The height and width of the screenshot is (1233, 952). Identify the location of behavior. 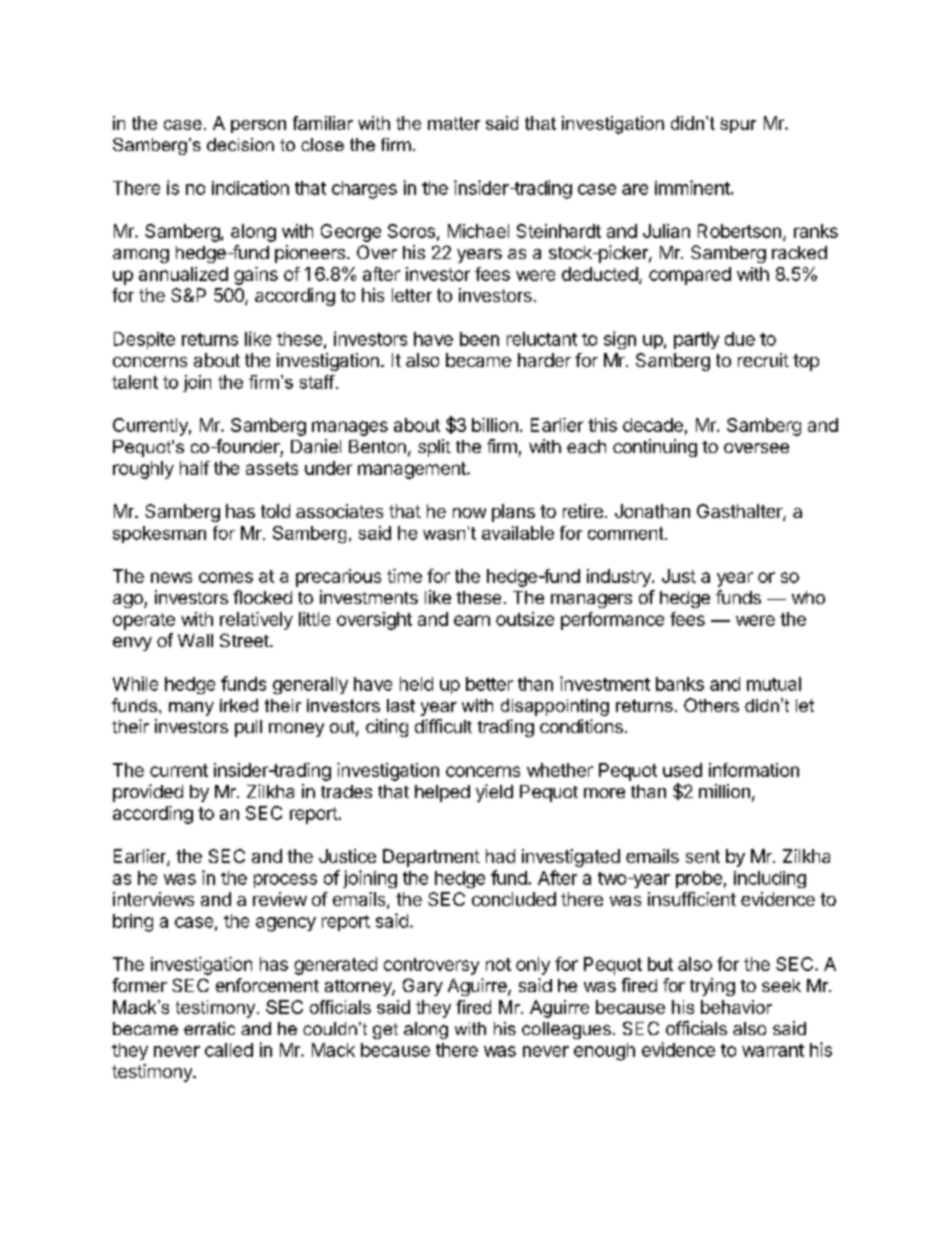
(736, 1007).
